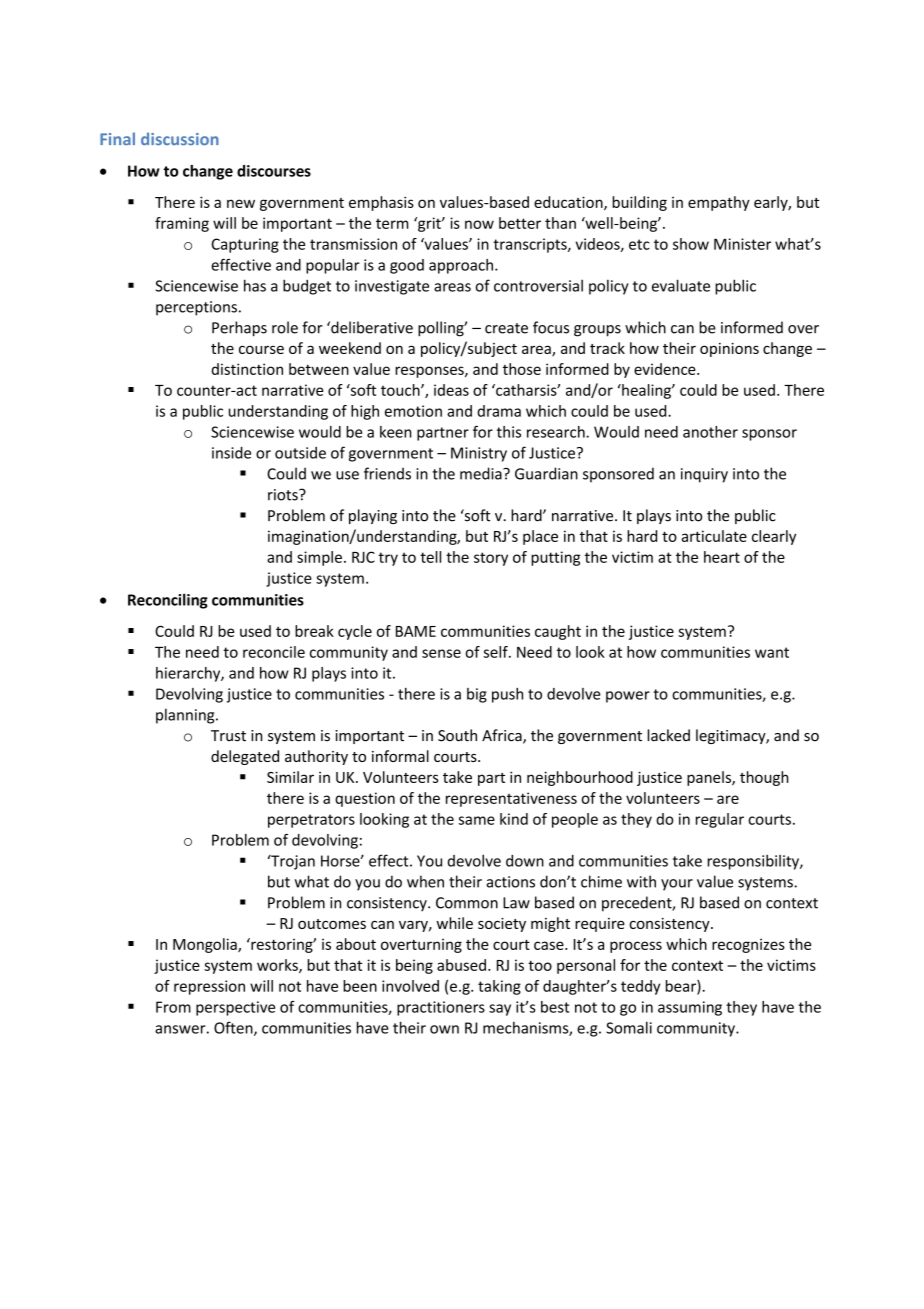 This document has width=924, height=1309. Describe the element at coordinates (441, 1008) in the document. I see `practitioners` at that location.
